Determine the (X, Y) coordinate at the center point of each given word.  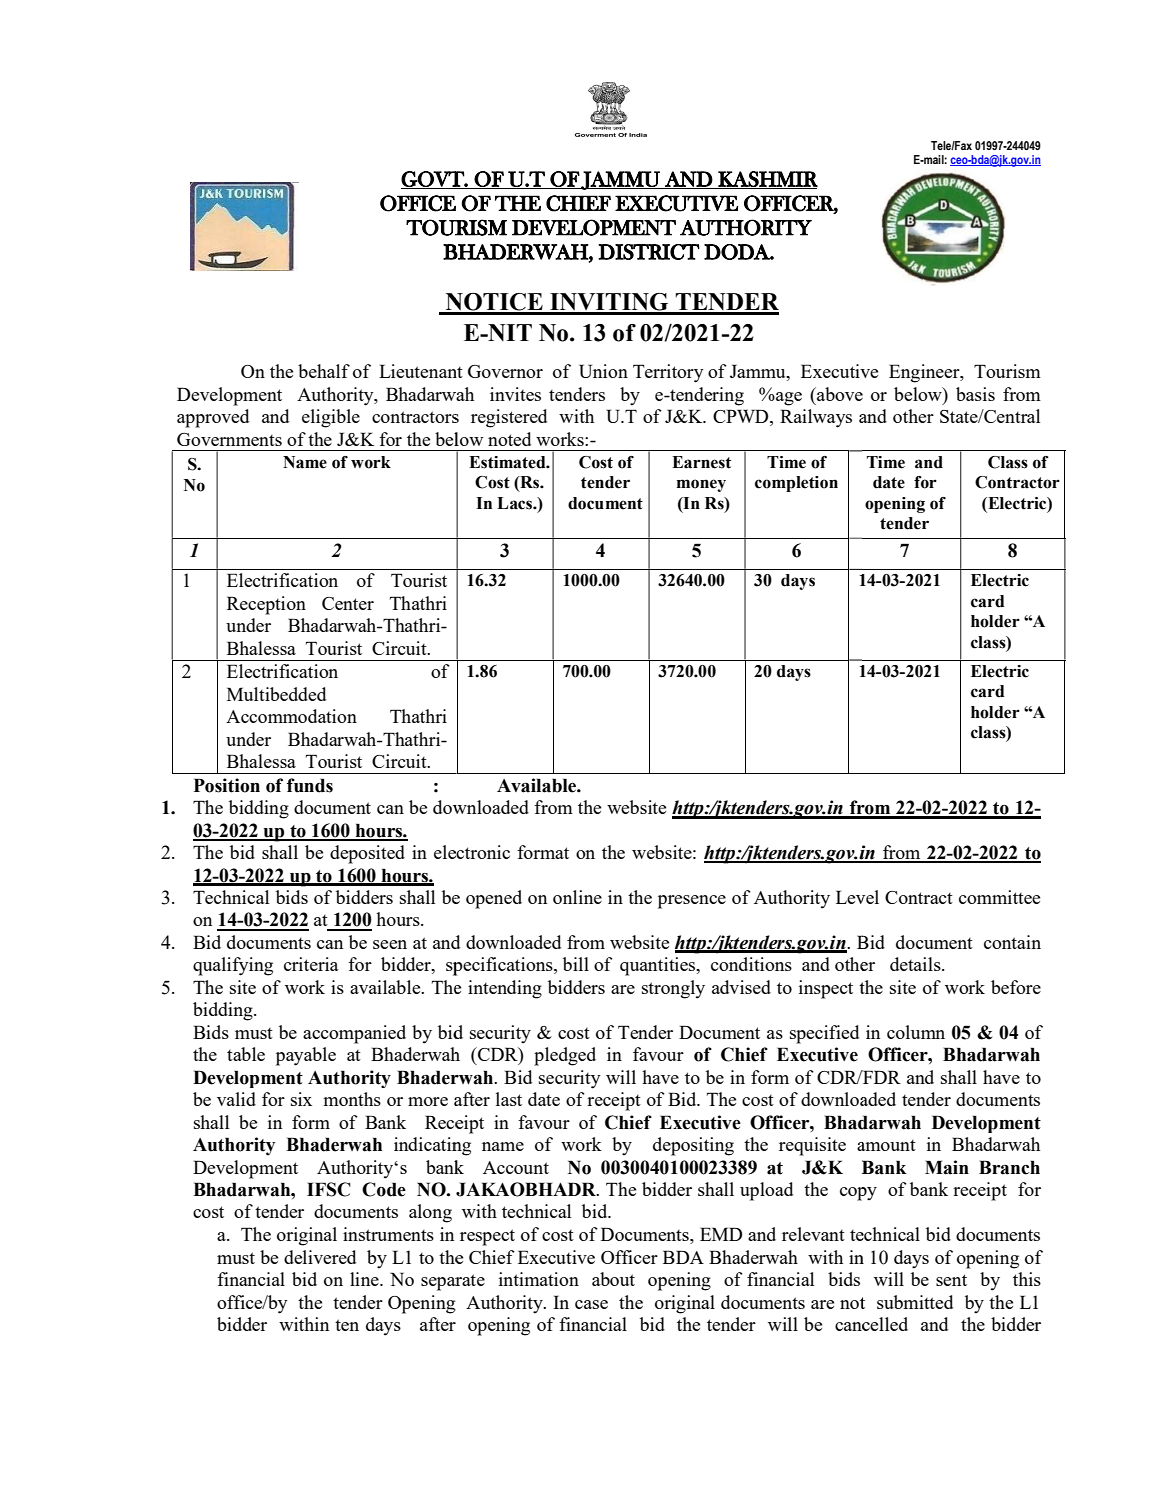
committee (999, 897)
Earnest (701, 462)
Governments (229, 439)
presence (692, 902)
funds (310, 785)
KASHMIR (767, 180)
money (701, 485)
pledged (565, 1056)
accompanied (354, 1034)
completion (796, 484)
